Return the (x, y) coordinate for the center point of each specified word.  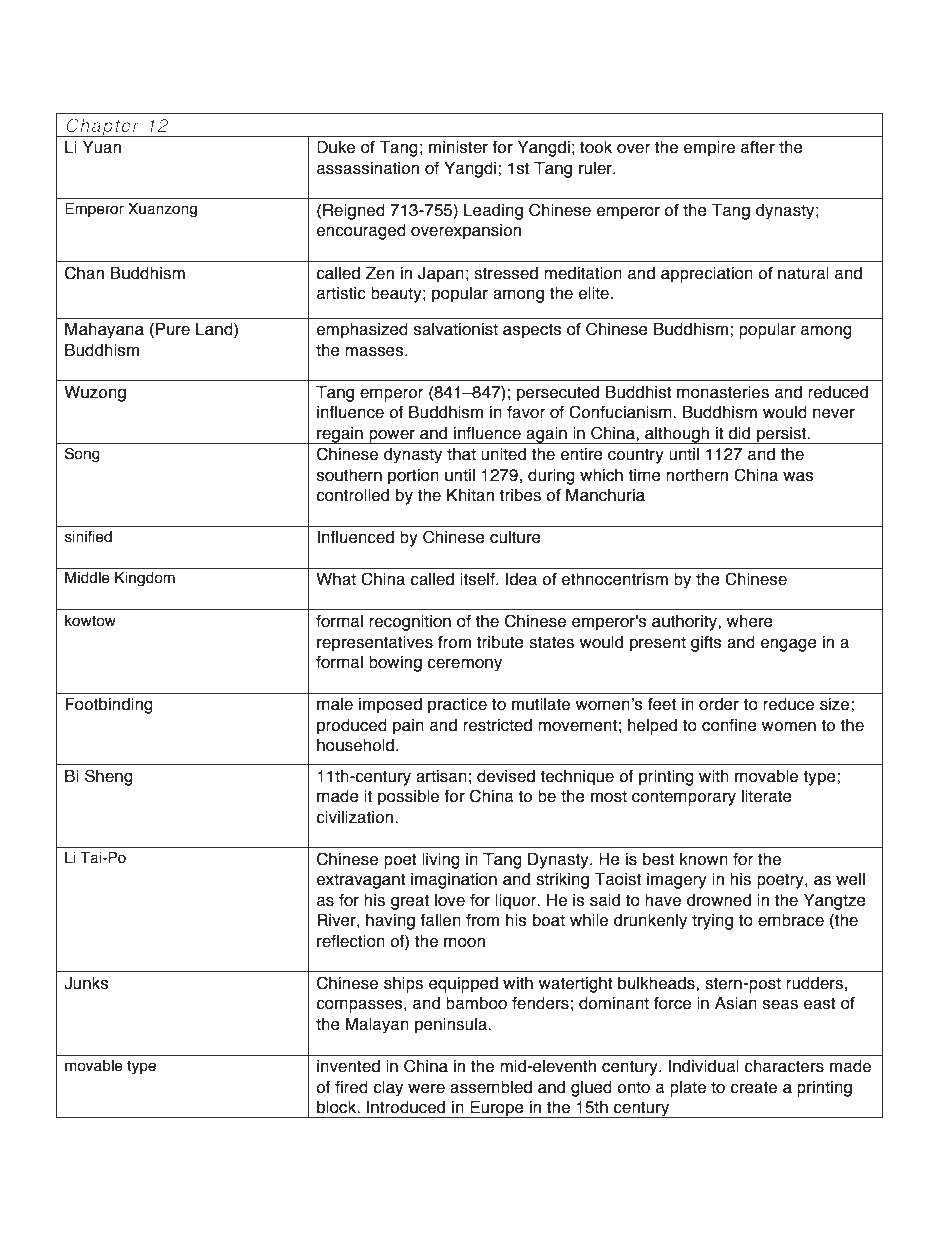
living (441, 861)
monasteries (723, 392)
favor (526, 412)
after (758, 147)
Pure (173, 329)
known (704, 859)
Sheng (109, 777)
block (338, 1107)
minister (458, 147)
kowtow (90, 621)
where (750, 621)
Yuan (102, 147)
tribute (500, 642)
